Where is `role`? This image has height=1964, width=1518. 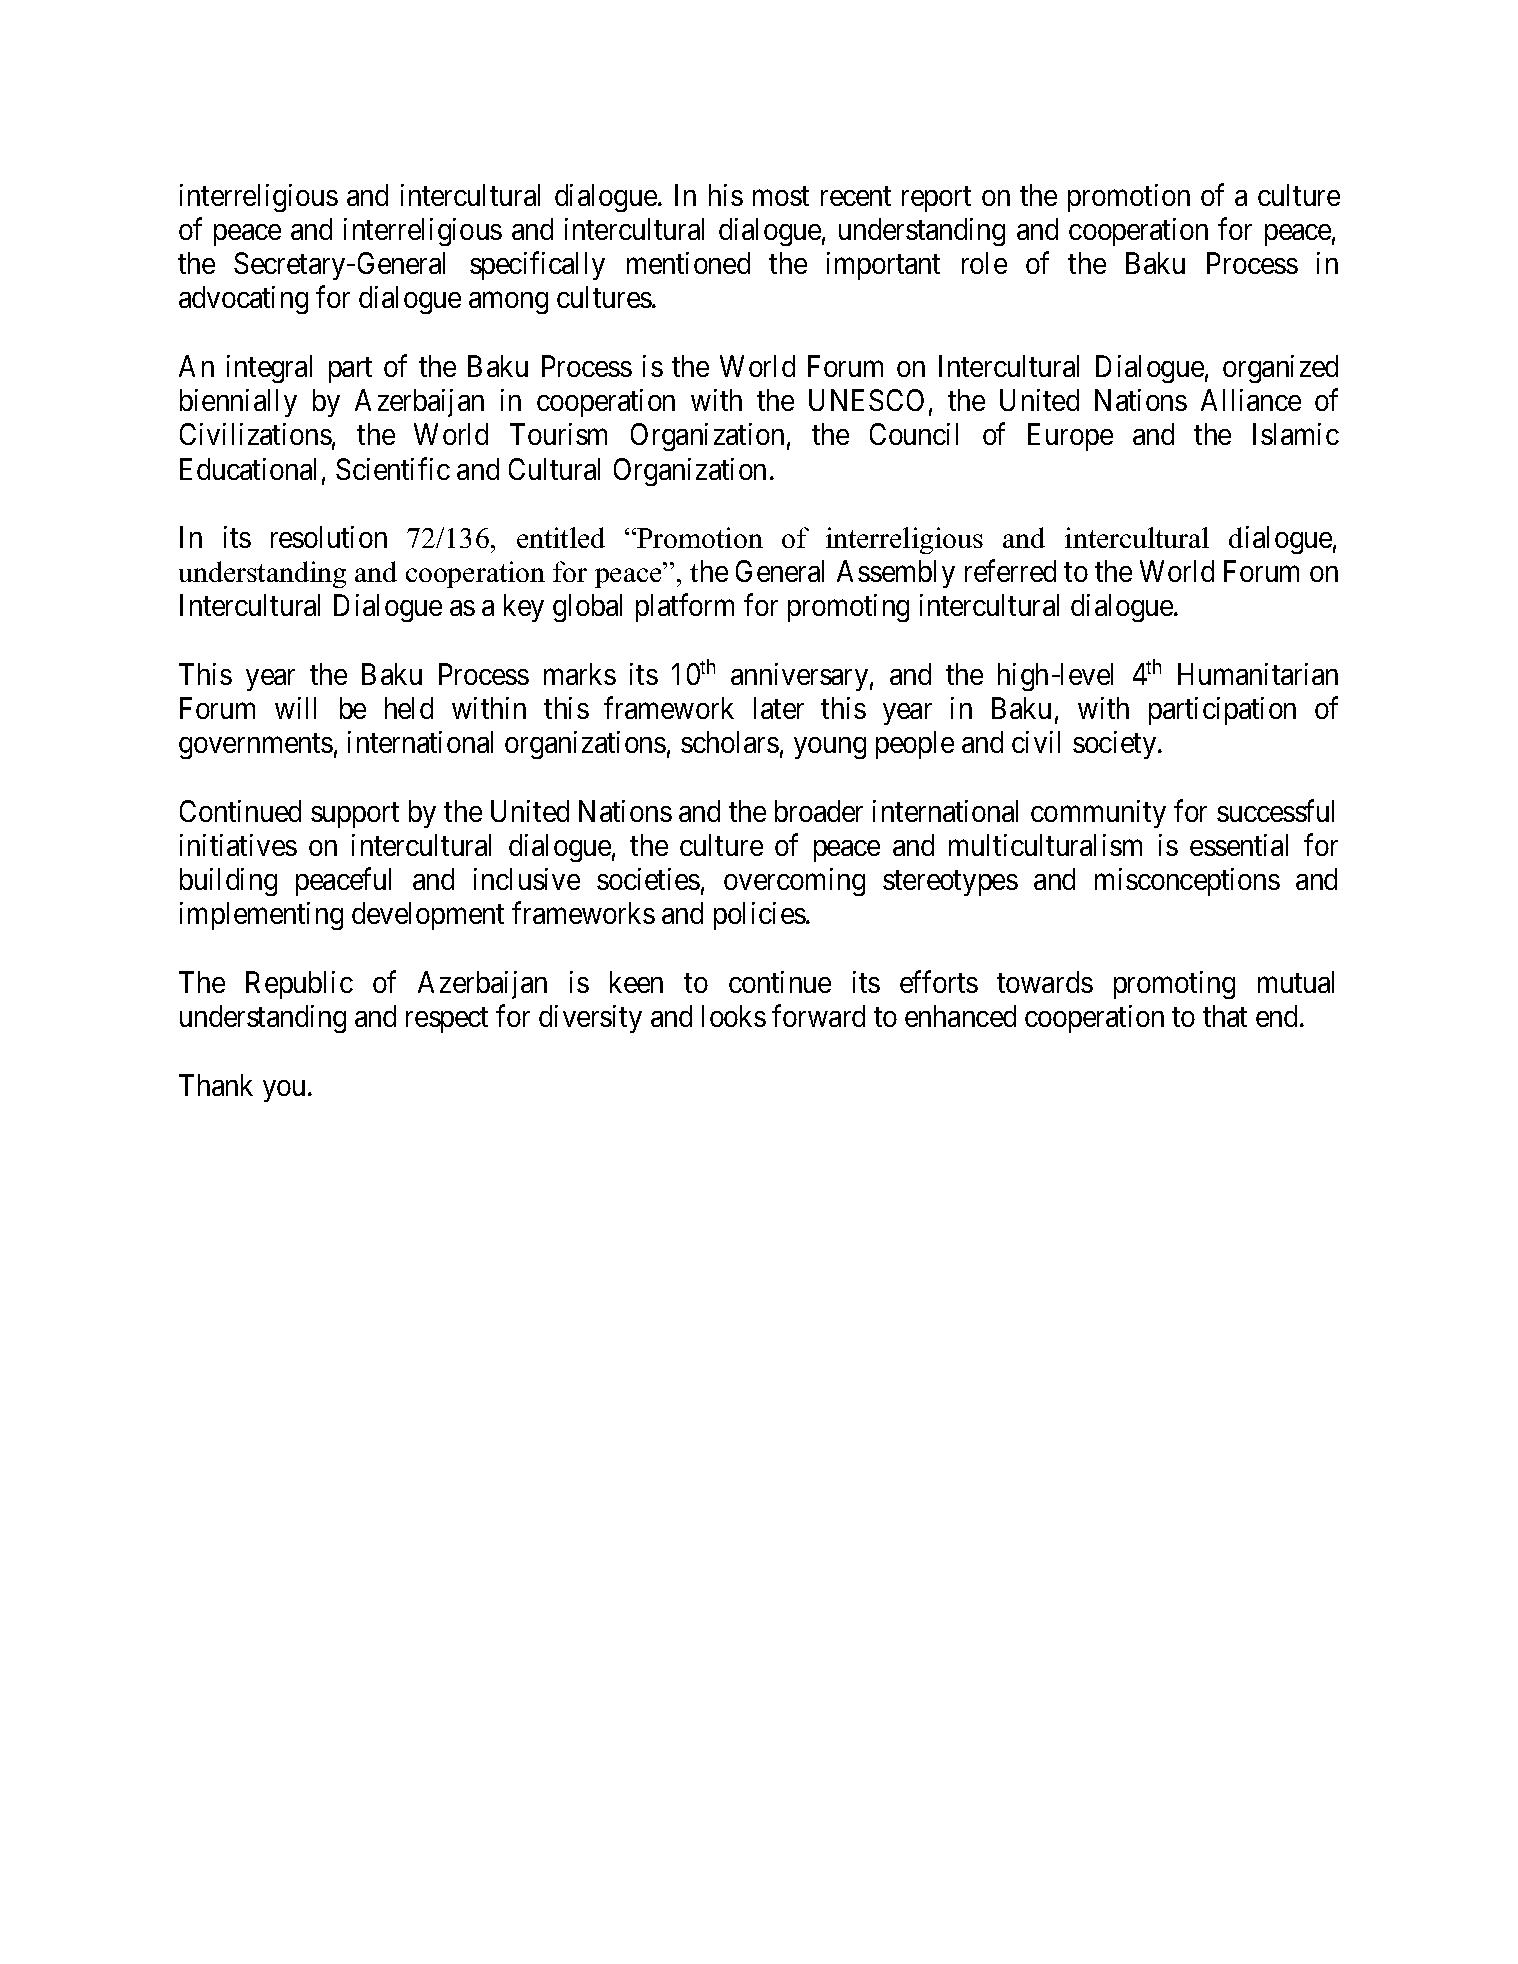
role is located at coordinates (984, 263).
